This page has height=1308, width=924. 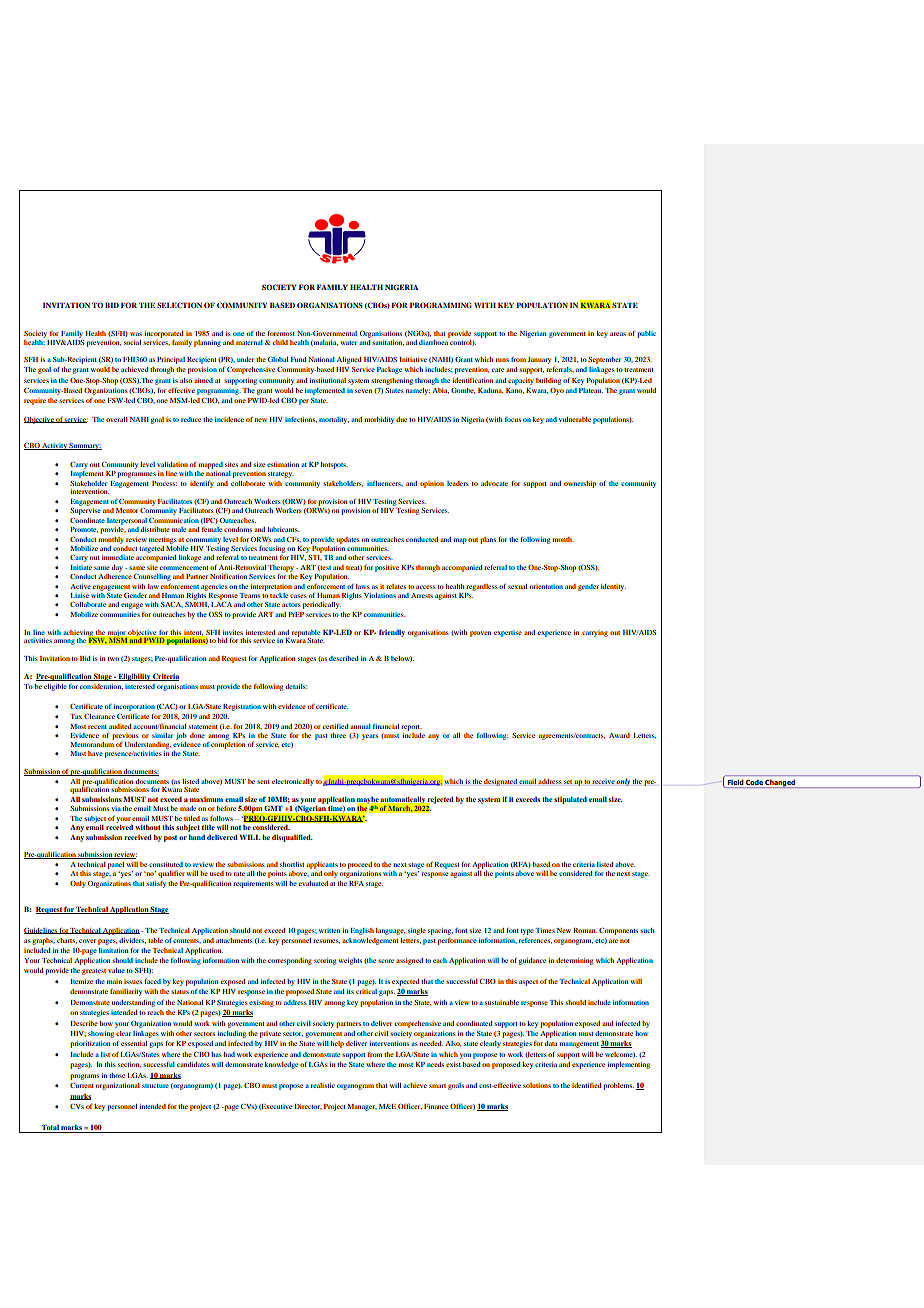 What do you see at coordinates (780, 784) in the page?
I see `Changed` at bounding box center [780, 784].
